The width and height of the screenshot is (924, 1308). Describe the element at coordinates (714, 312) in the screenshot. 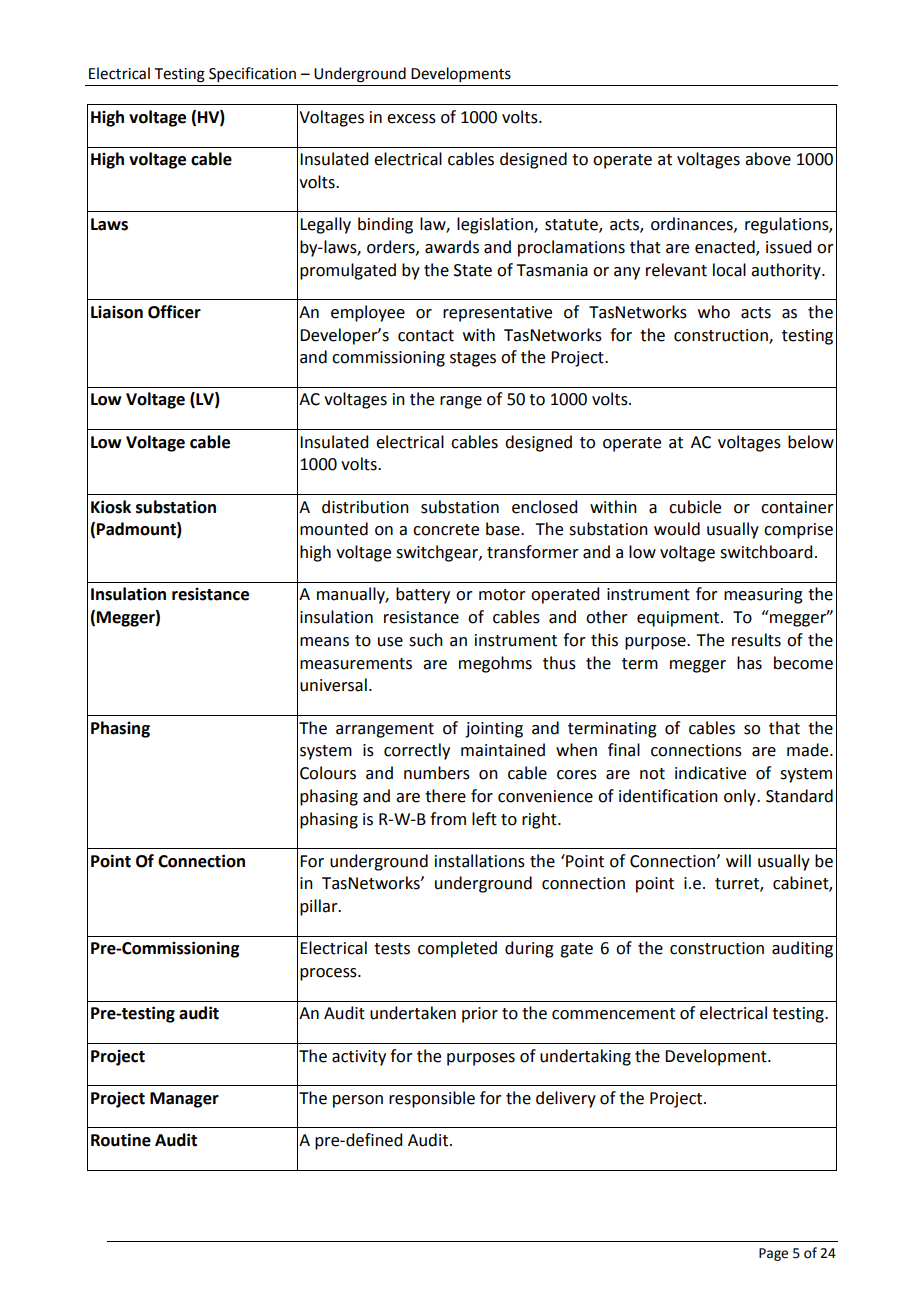

I see `who` at that location.
